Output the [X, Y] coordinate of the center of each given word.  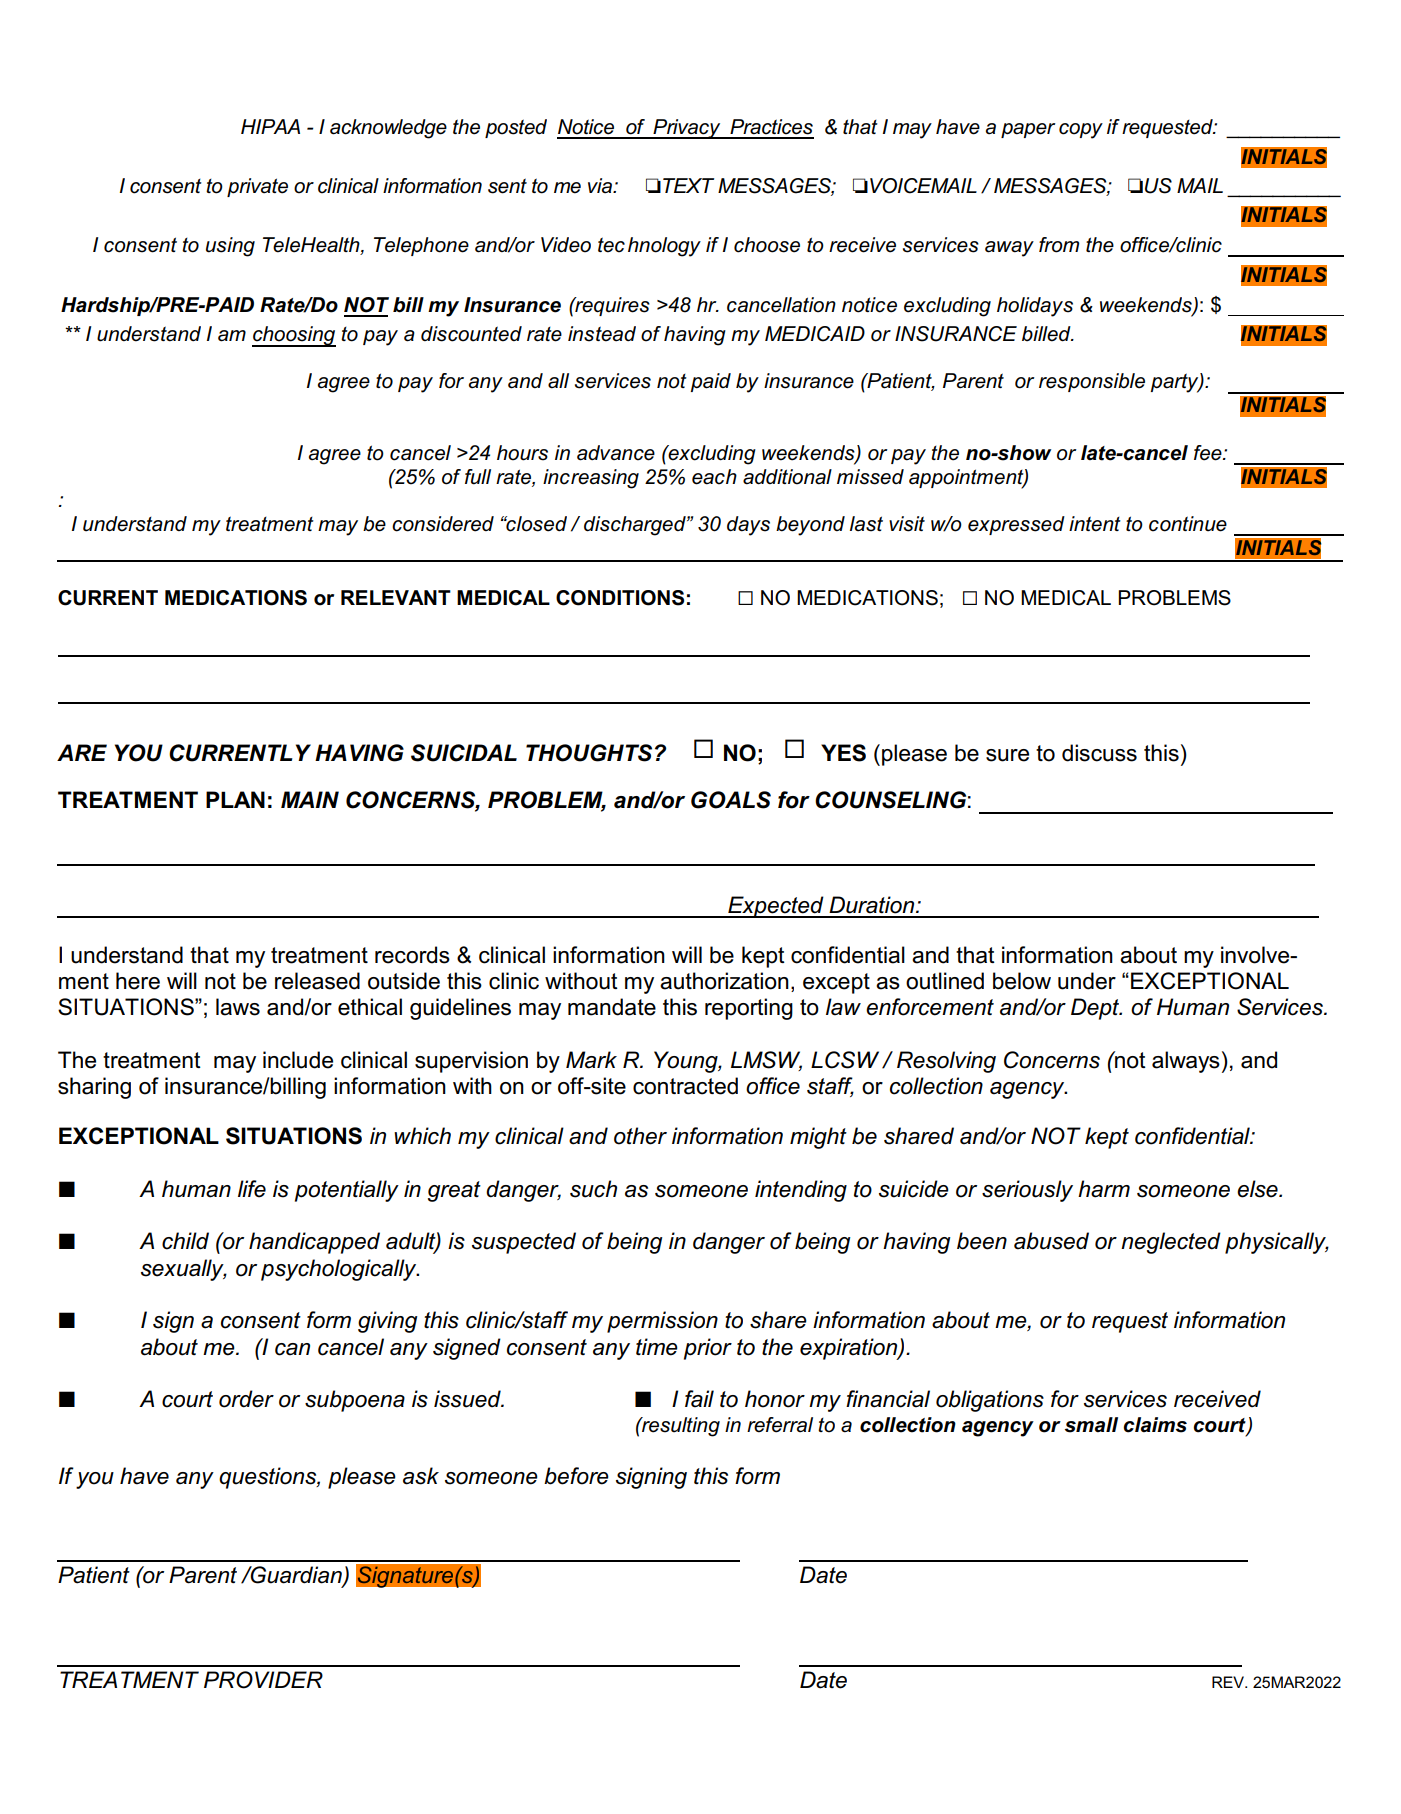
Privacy [687, 129]
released [317, 981]
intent [1095, 524]
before [576, 1476]
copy [1081, 131]
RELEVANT [396, 597]
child [185, 1241]
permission [662, 1322]
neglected [1171, 1243]
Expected [776, 907]
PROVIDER [263, 1680]
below [1022, 981]
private [257, 187]
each [714, 477]
